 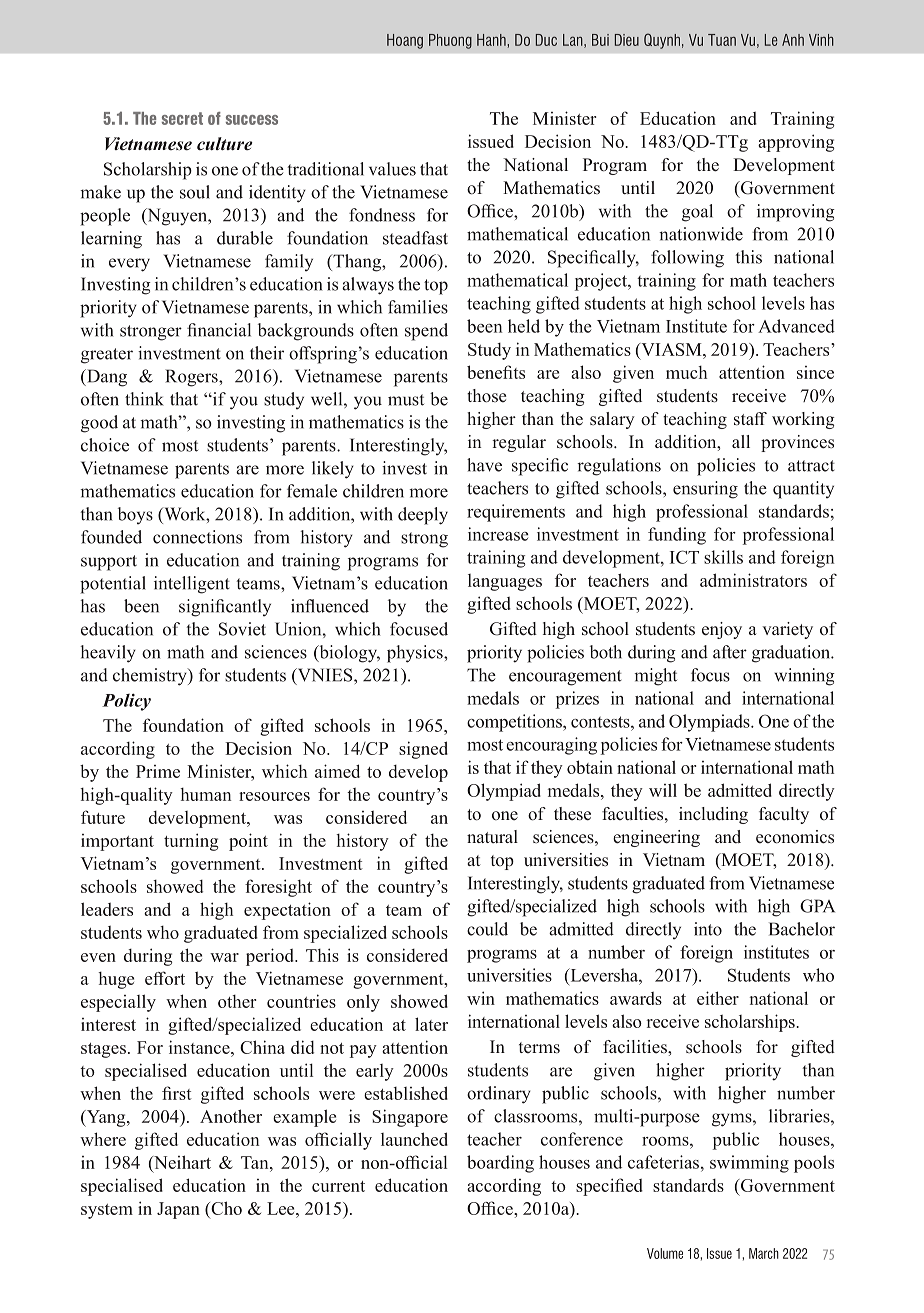 What do you see at coordinates (192, 378) in the page?
I see `Rogers` at bounding box center [192, 378].
